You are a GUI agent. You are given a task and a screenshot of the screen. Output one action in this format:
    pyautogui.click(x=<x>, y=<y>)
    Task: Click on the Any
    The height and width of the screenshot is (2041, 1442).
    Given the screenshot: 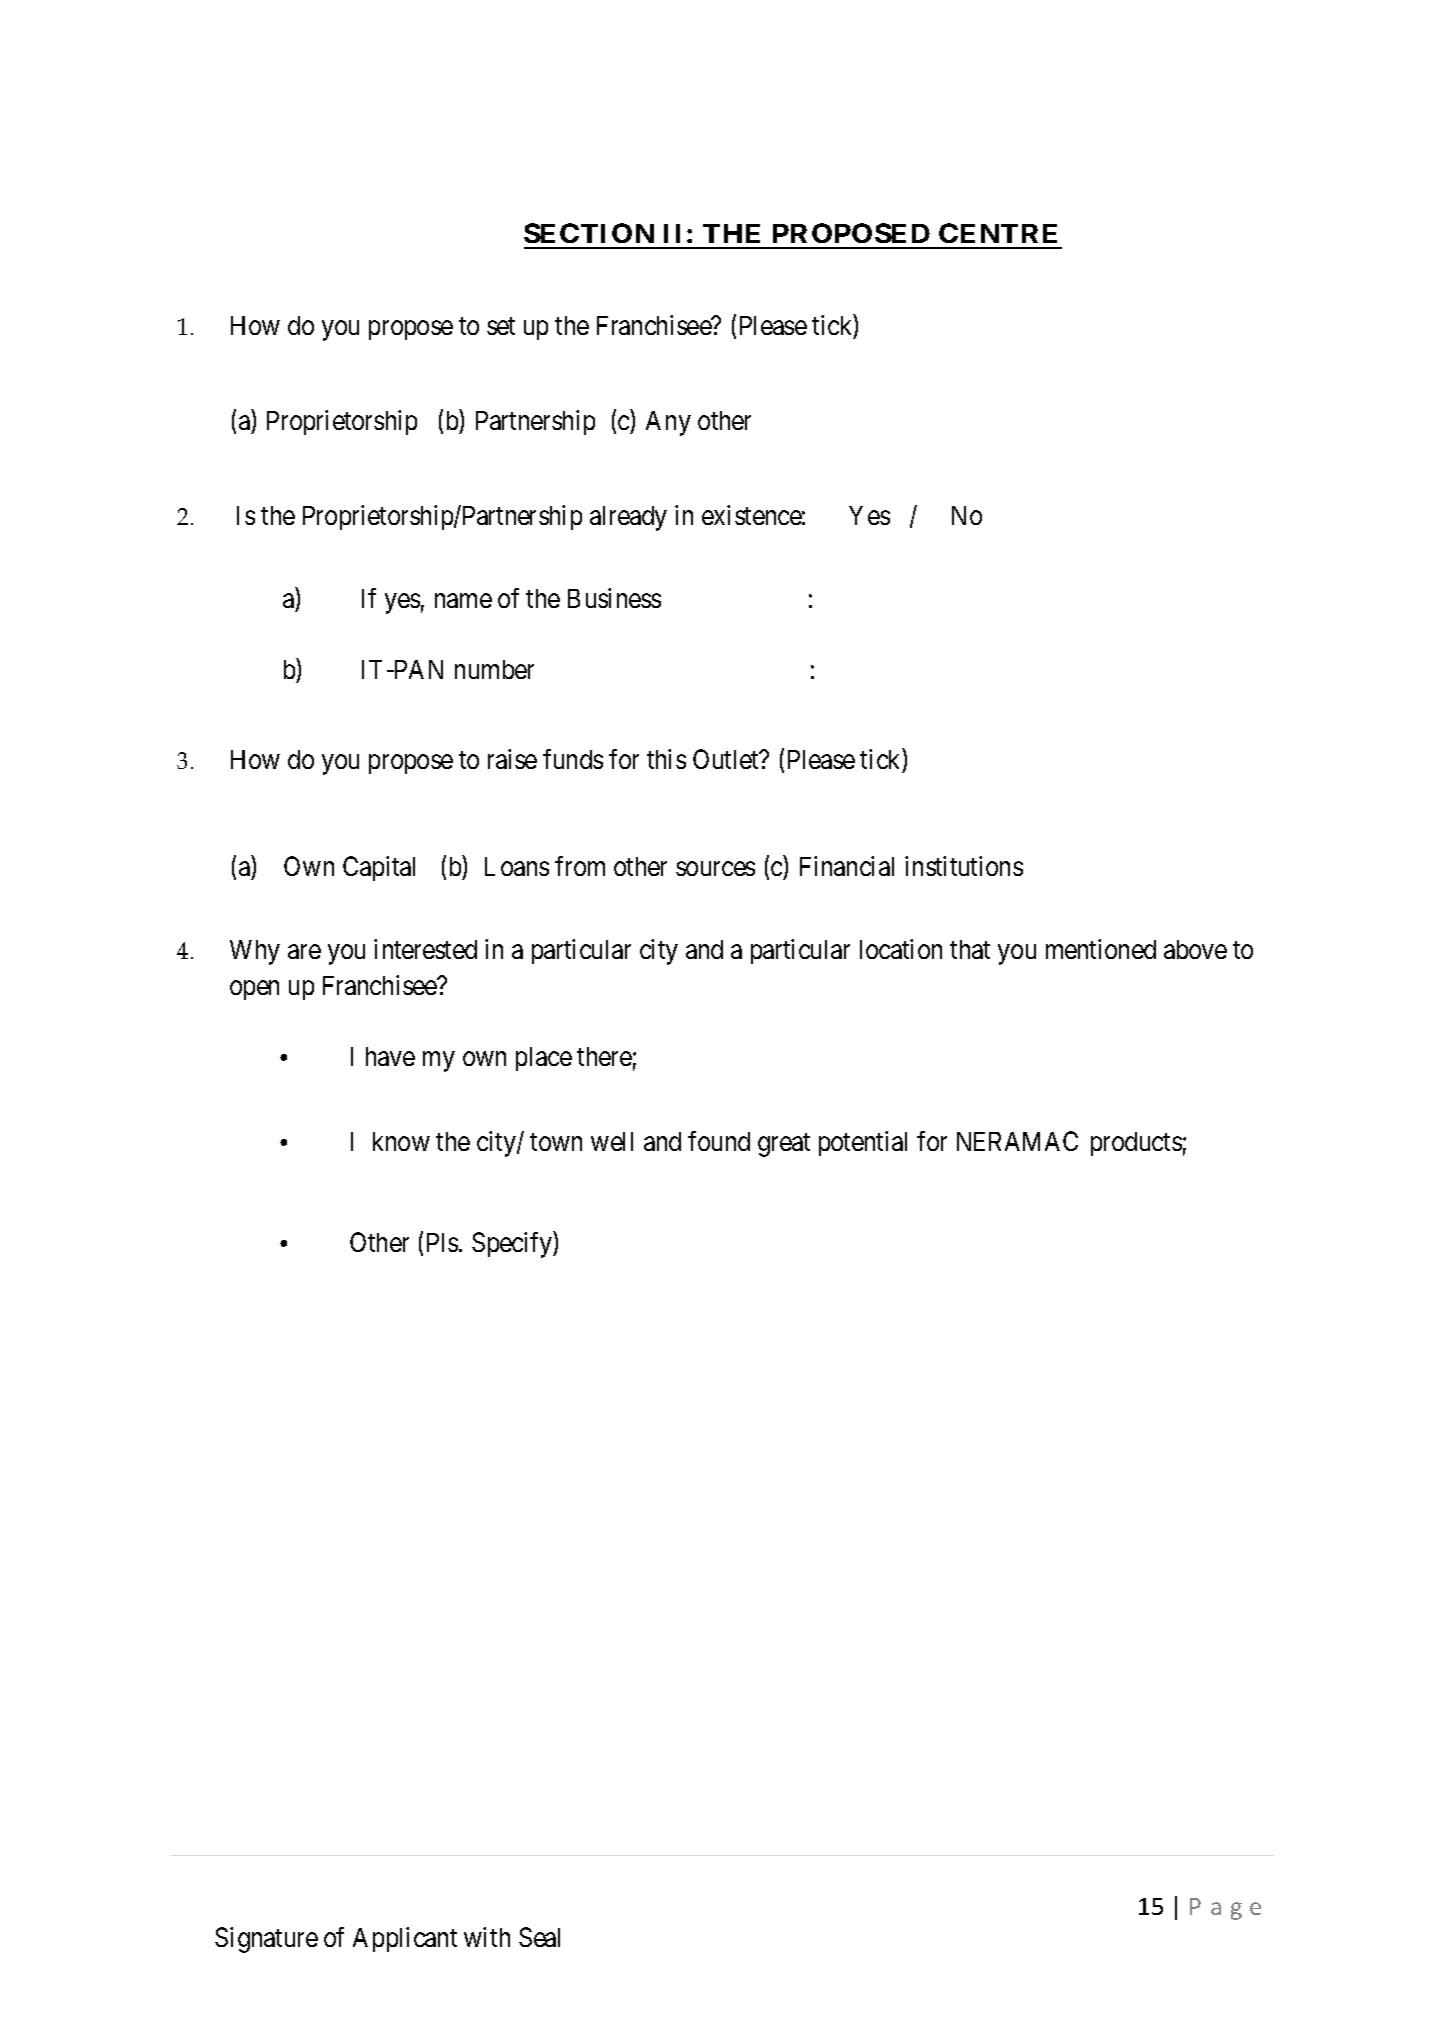 What is the action you would take?
    pyautogui.click(x=668, y=423)
